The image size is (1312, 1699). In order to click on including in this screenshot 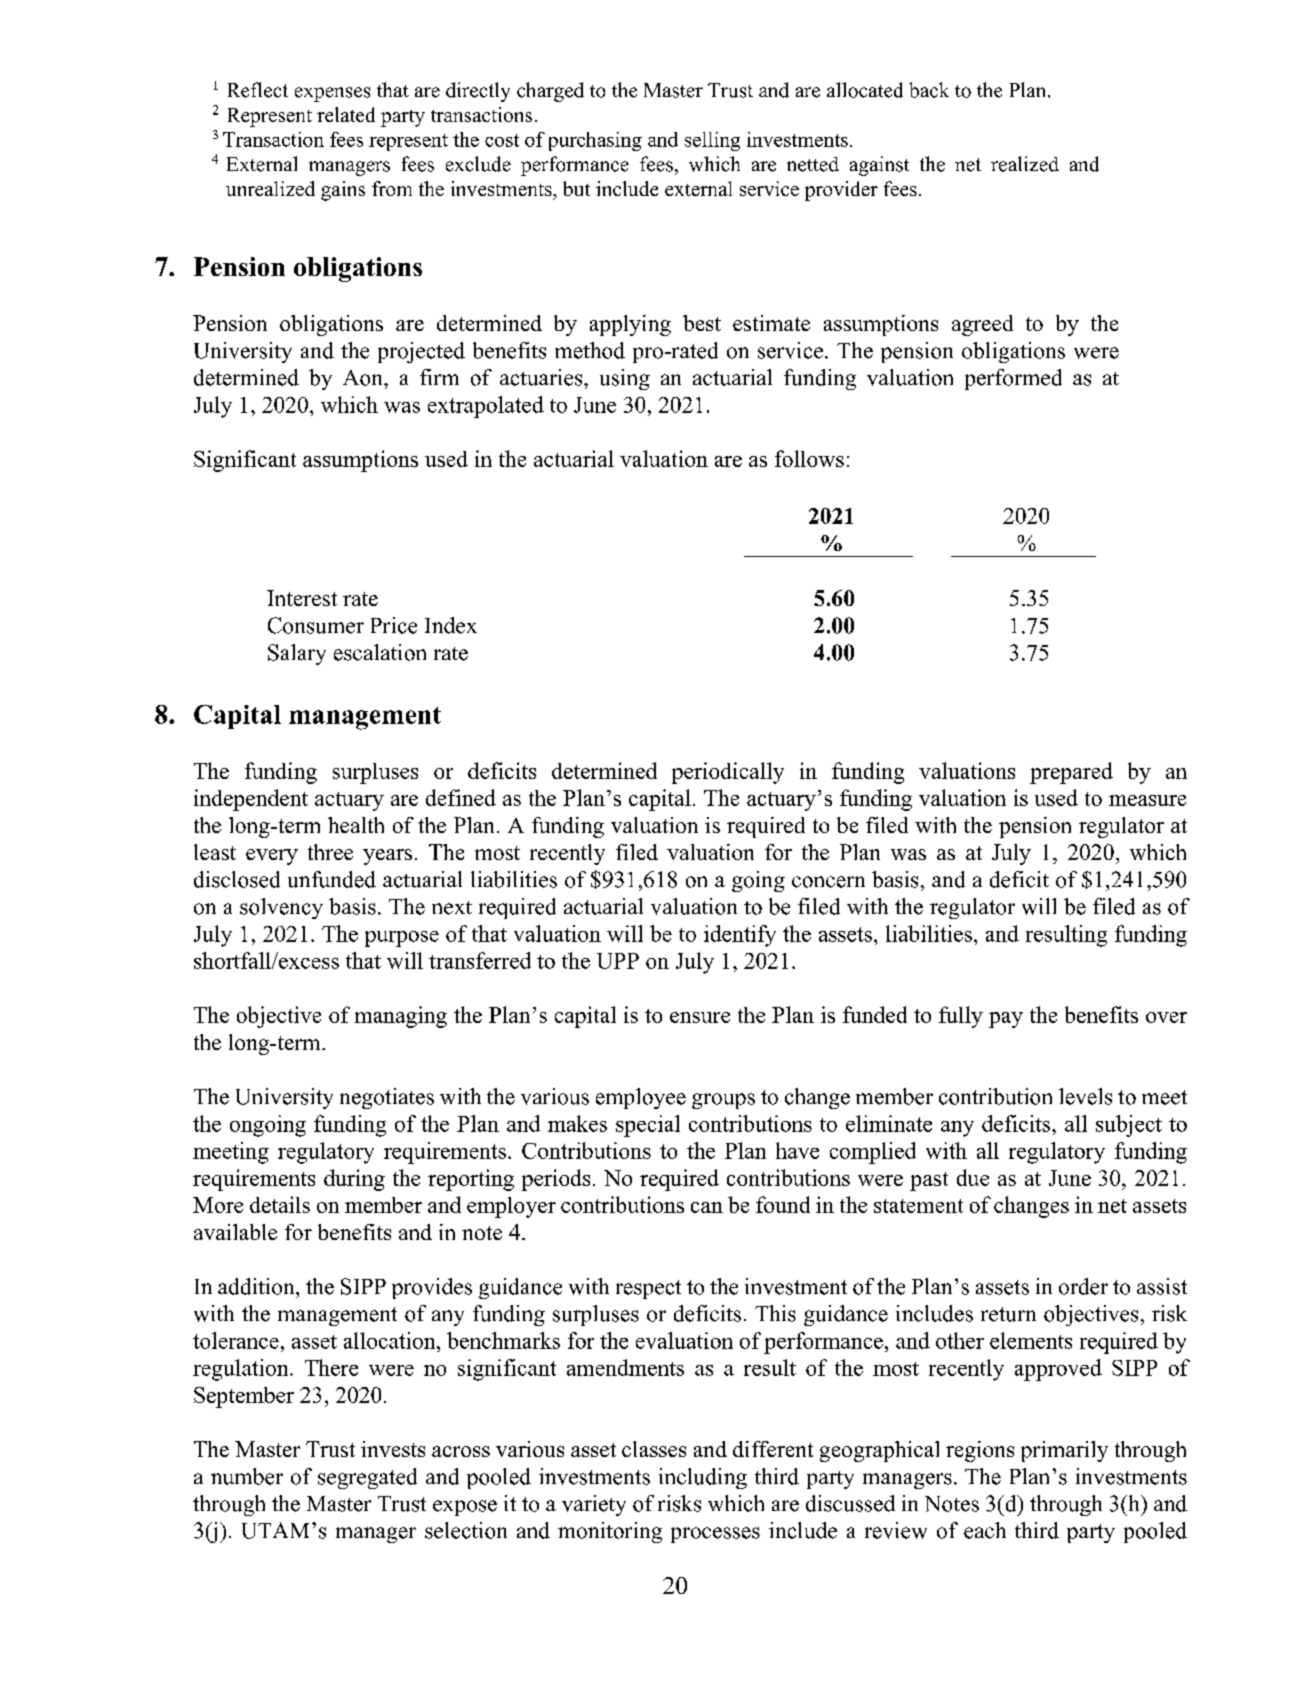, I will do `click(703, 1478)`.
